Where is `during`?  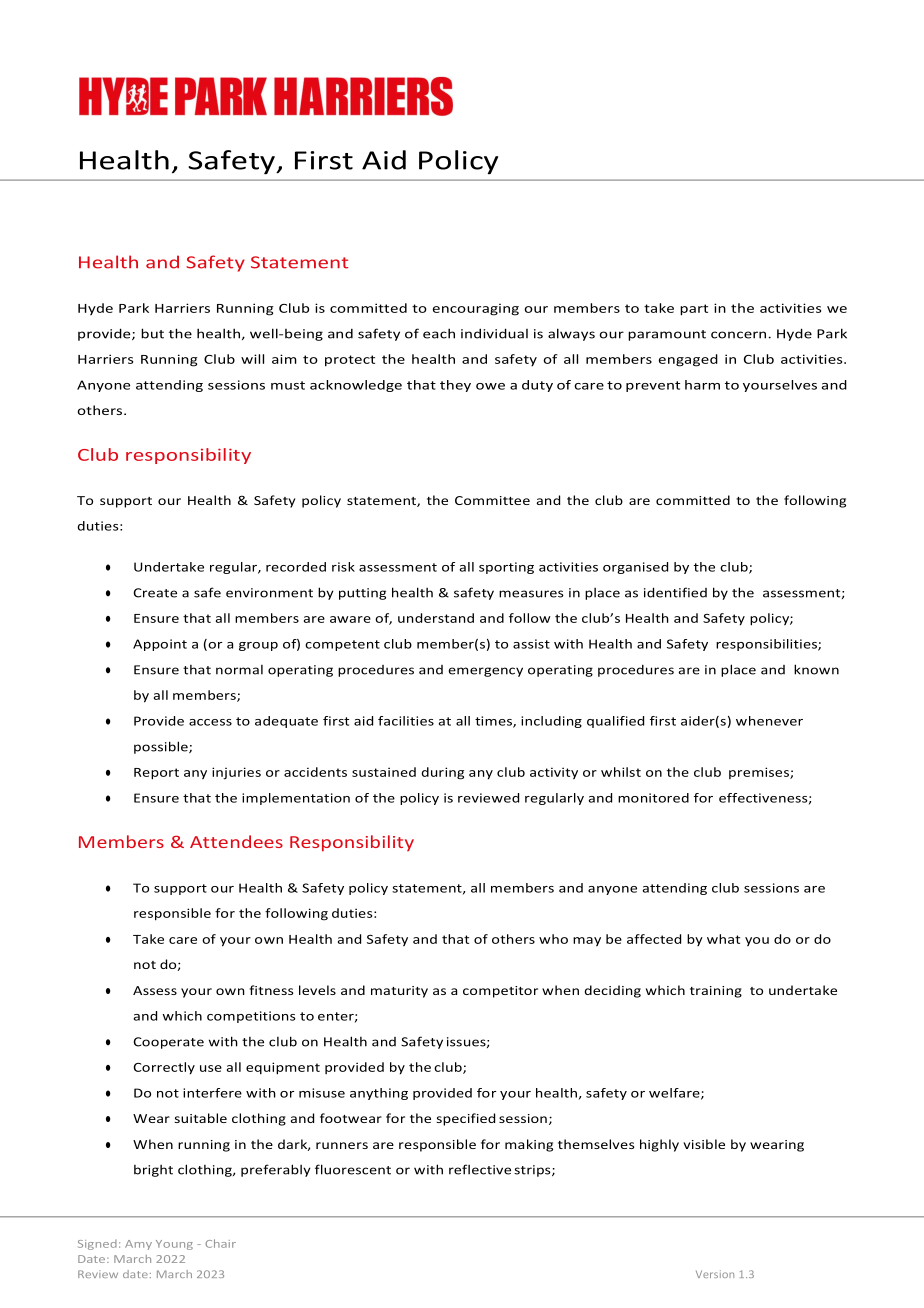
during is located at coordinates (442, 773).
